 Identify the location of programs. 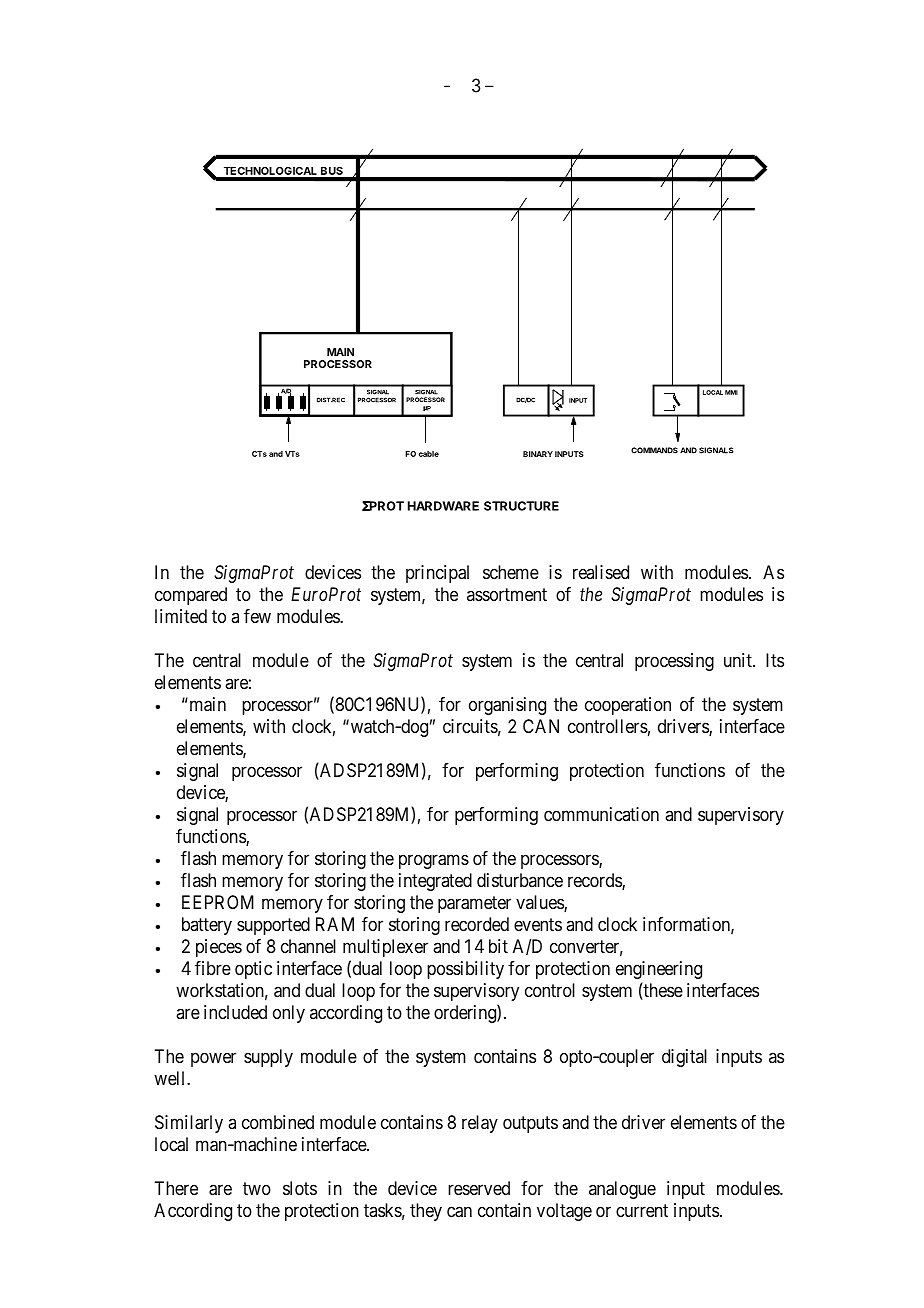
(434, 861).
